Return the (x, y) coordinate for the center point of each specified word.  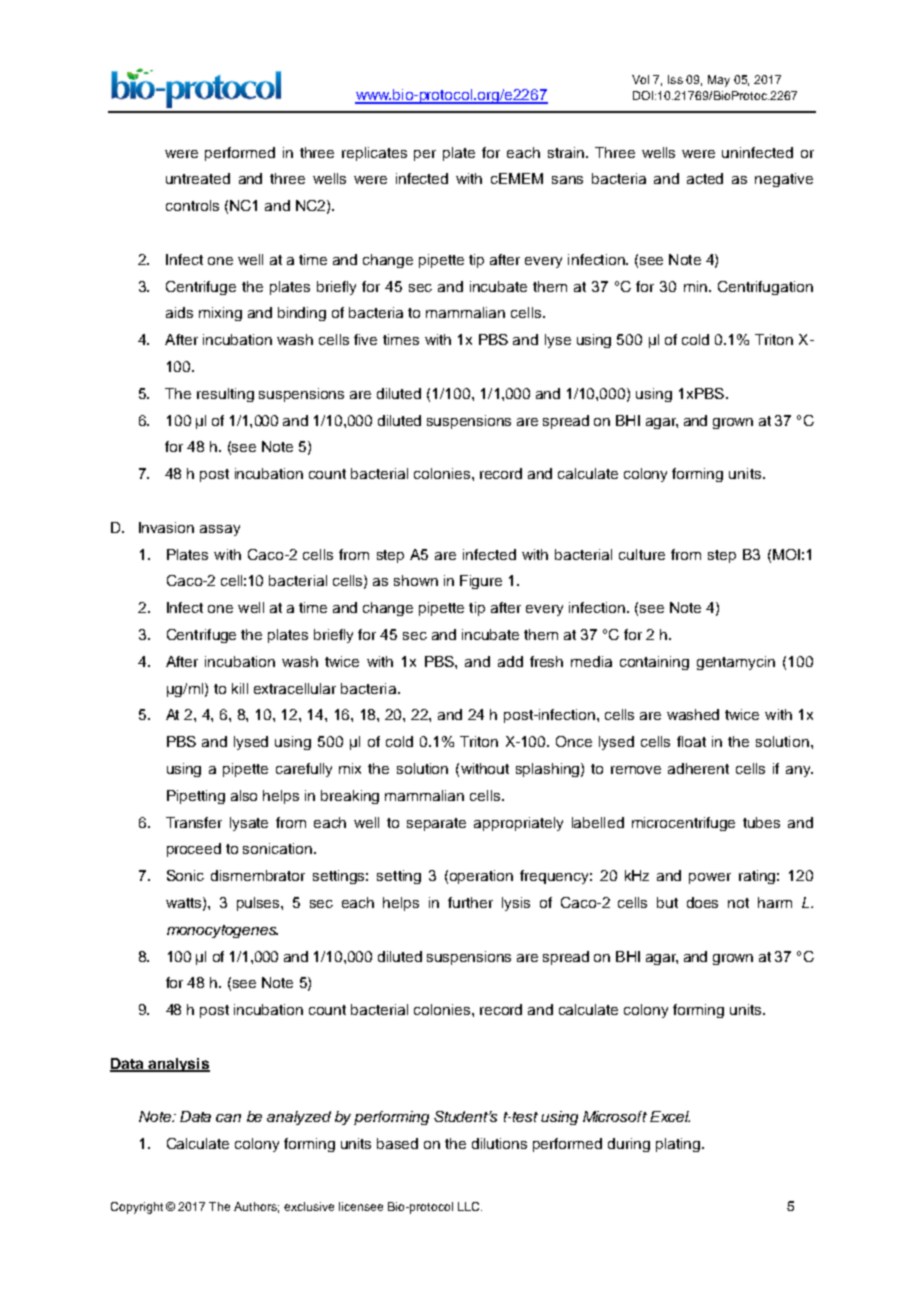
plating (678, 1145)
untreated (198, 178)
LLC (470, 1206)
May (719, 81)
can (228, 1118)
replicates (374, 154)
